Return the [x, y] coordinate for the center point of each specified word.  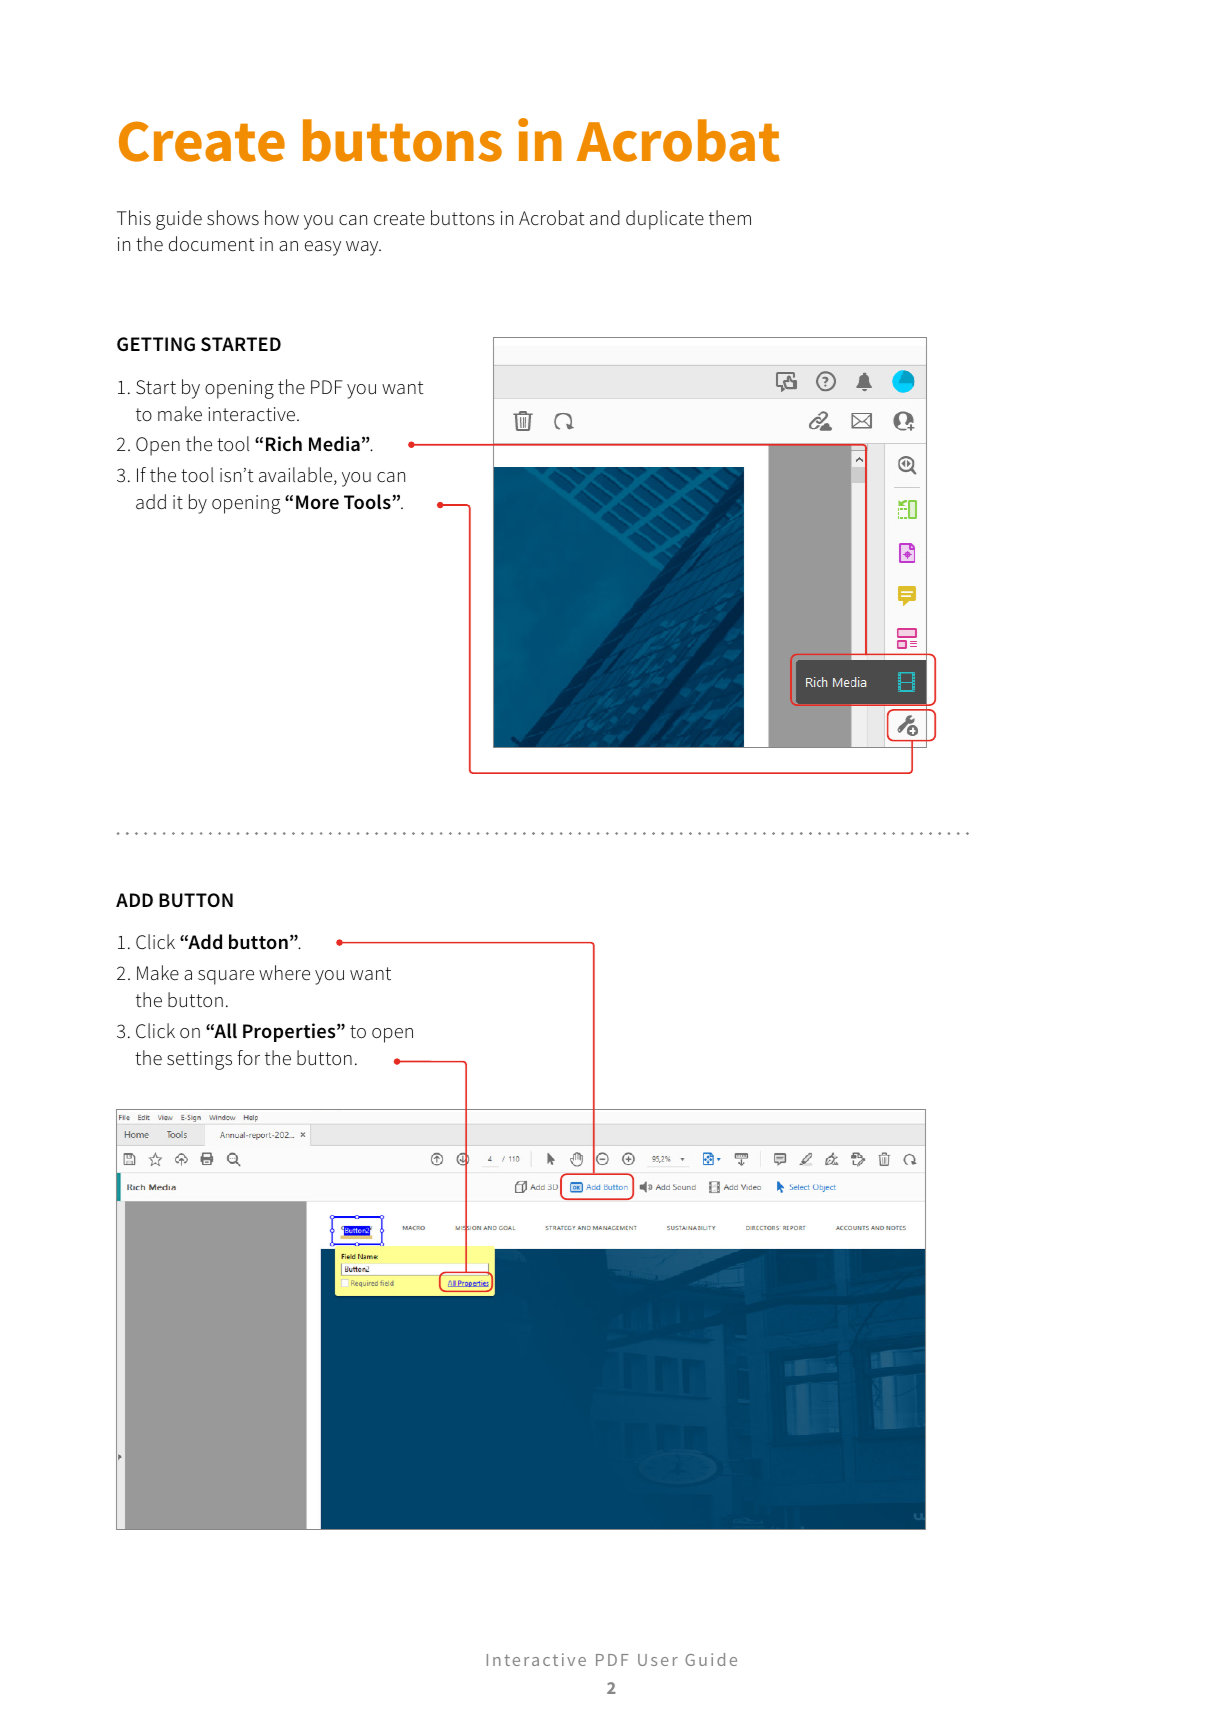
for [248, 1057]
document [212, 244]
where [284, 973]
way [363, 248]
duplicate [665, 220]
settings [199, 1060]
